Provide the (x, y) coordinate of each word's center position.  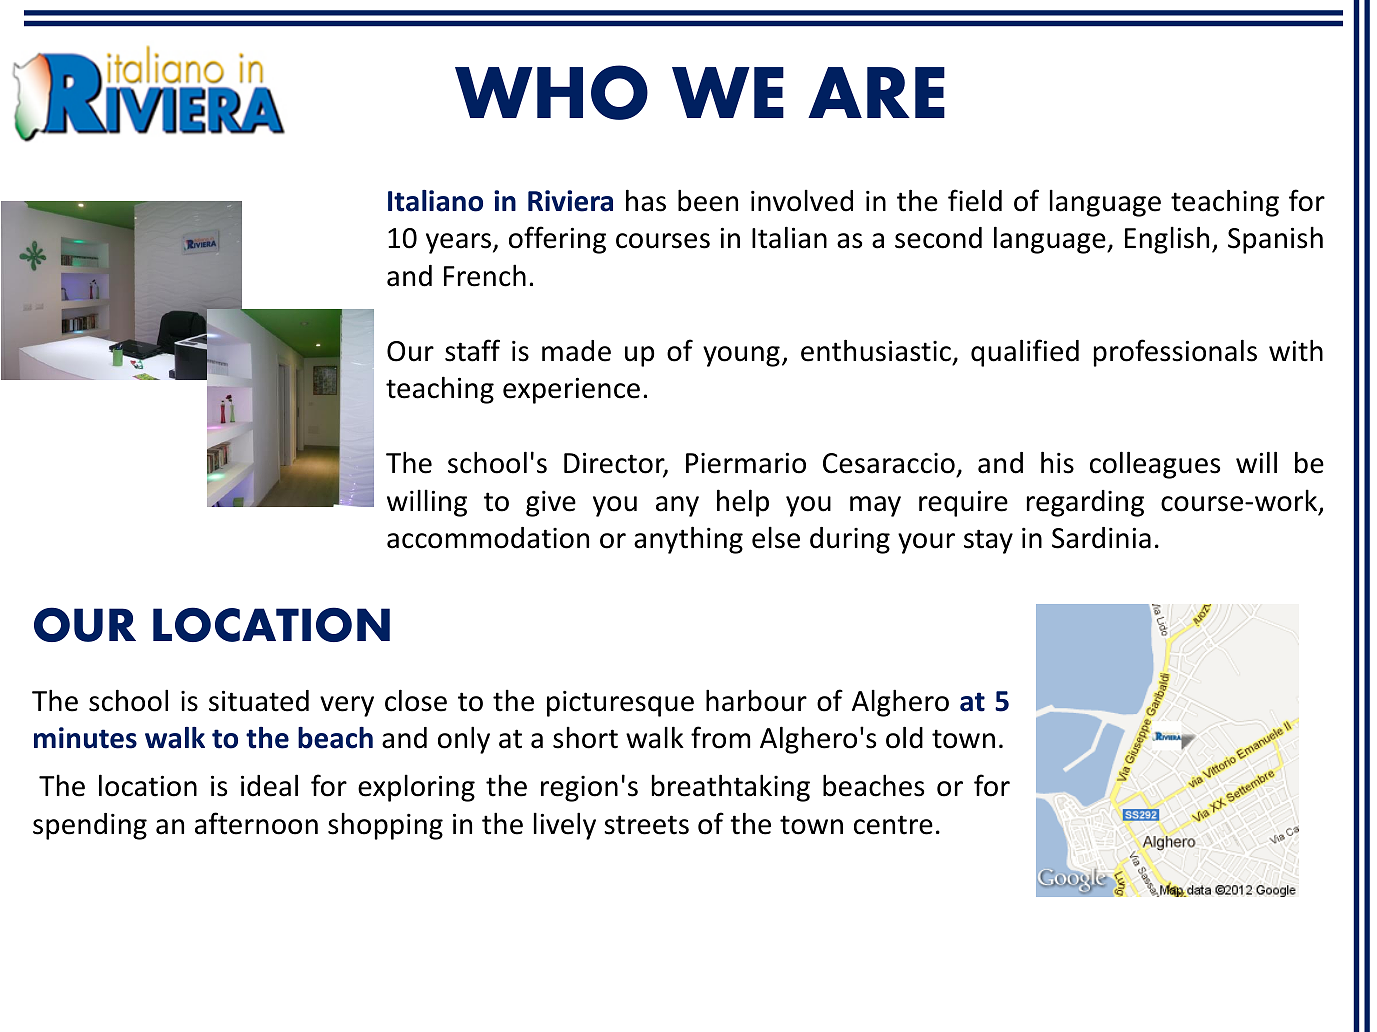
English (1167, 240)
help (743, 503)
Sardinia (1101, 538)
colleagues (1155, 465)
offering (557, 240)
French (485, 275)
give (551, 503)
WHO (551, 92)
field (975, 200)
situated (259, 701)
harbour (756, 700)
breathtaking (731, 788)
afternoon (256, 823)
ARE (876, 92)
